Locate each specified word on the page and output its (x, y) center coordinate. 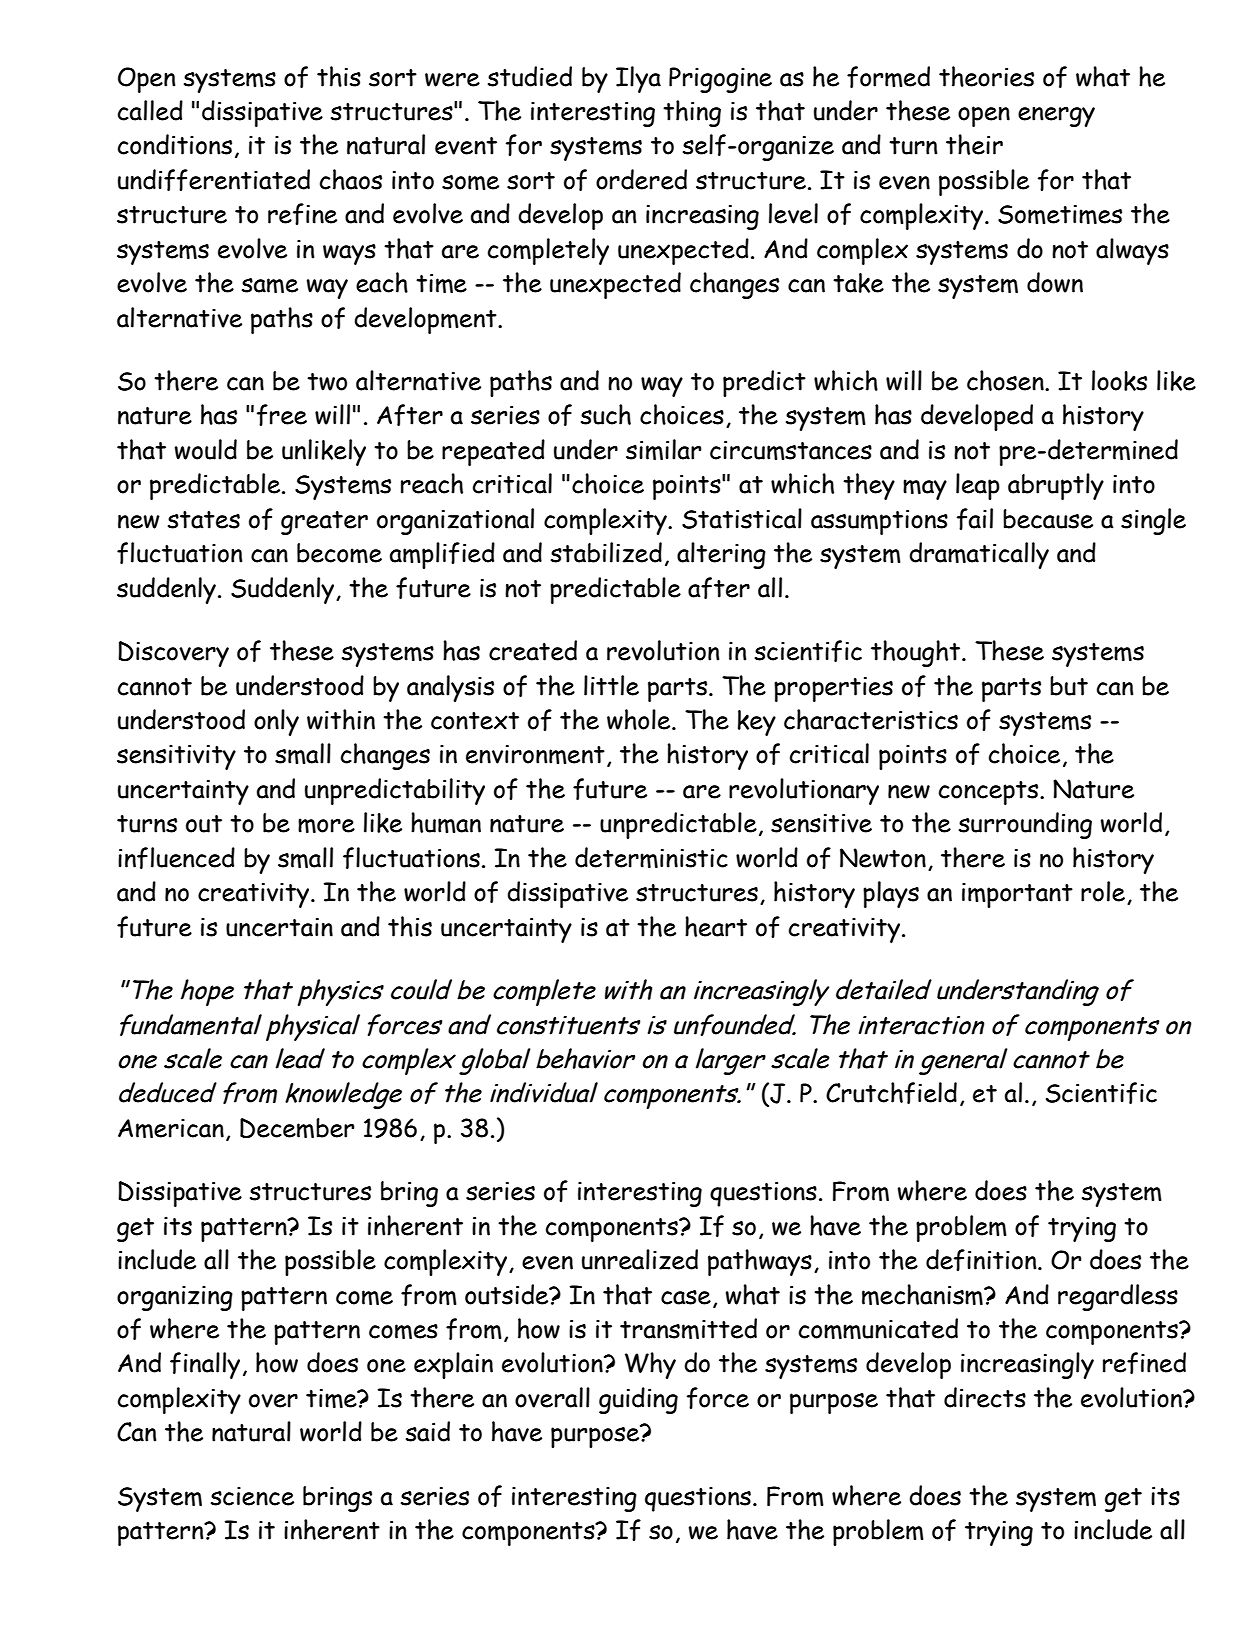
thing (692, 113)
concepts (990, 793)
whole (640, 719)
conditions (175, 144)
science (252, 1496)
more (326, 825)
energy (1056, 117)
